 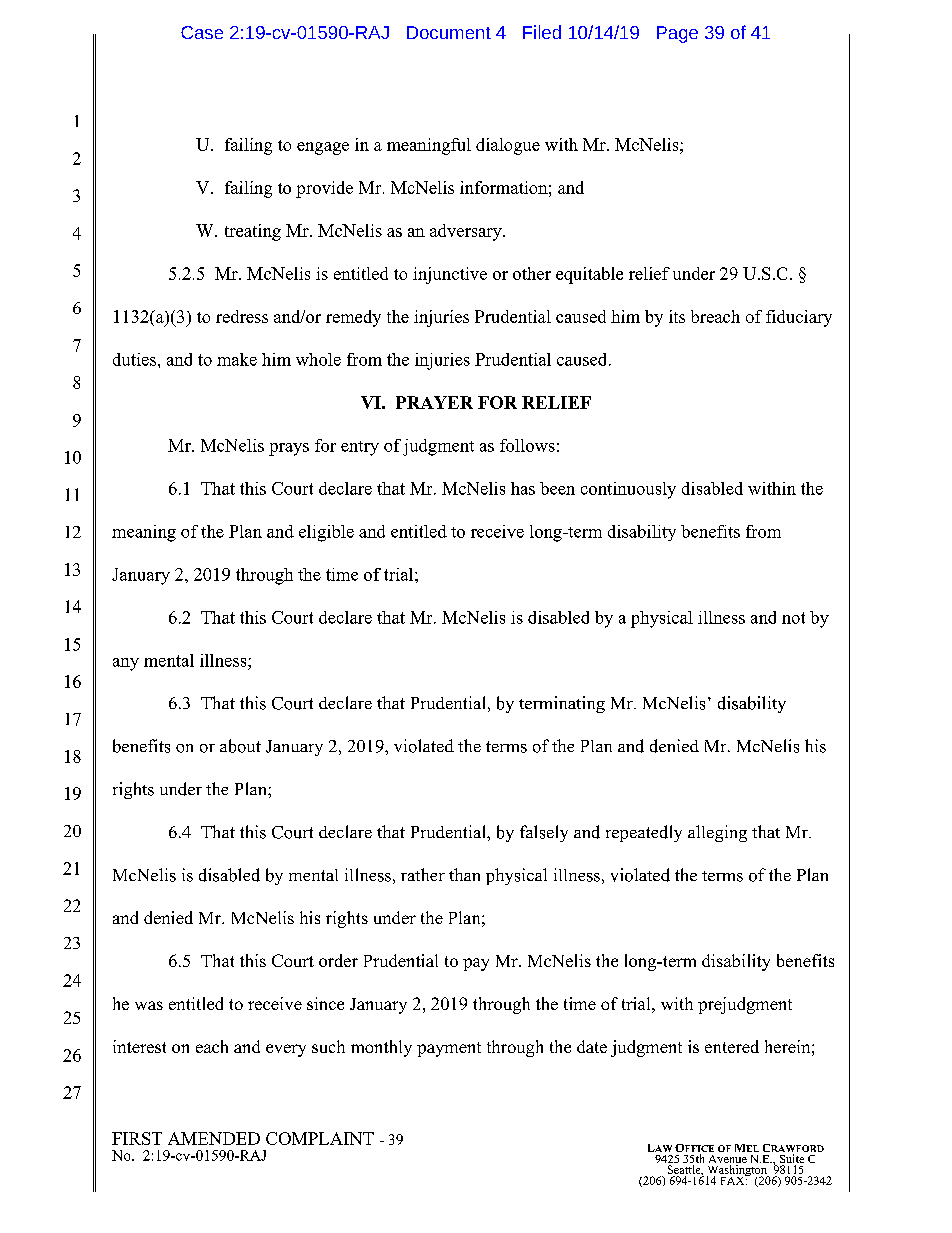 What do you see at coordinates (793, 618) in the screenshot?
I see `not` at bounding box center [793, 618].
